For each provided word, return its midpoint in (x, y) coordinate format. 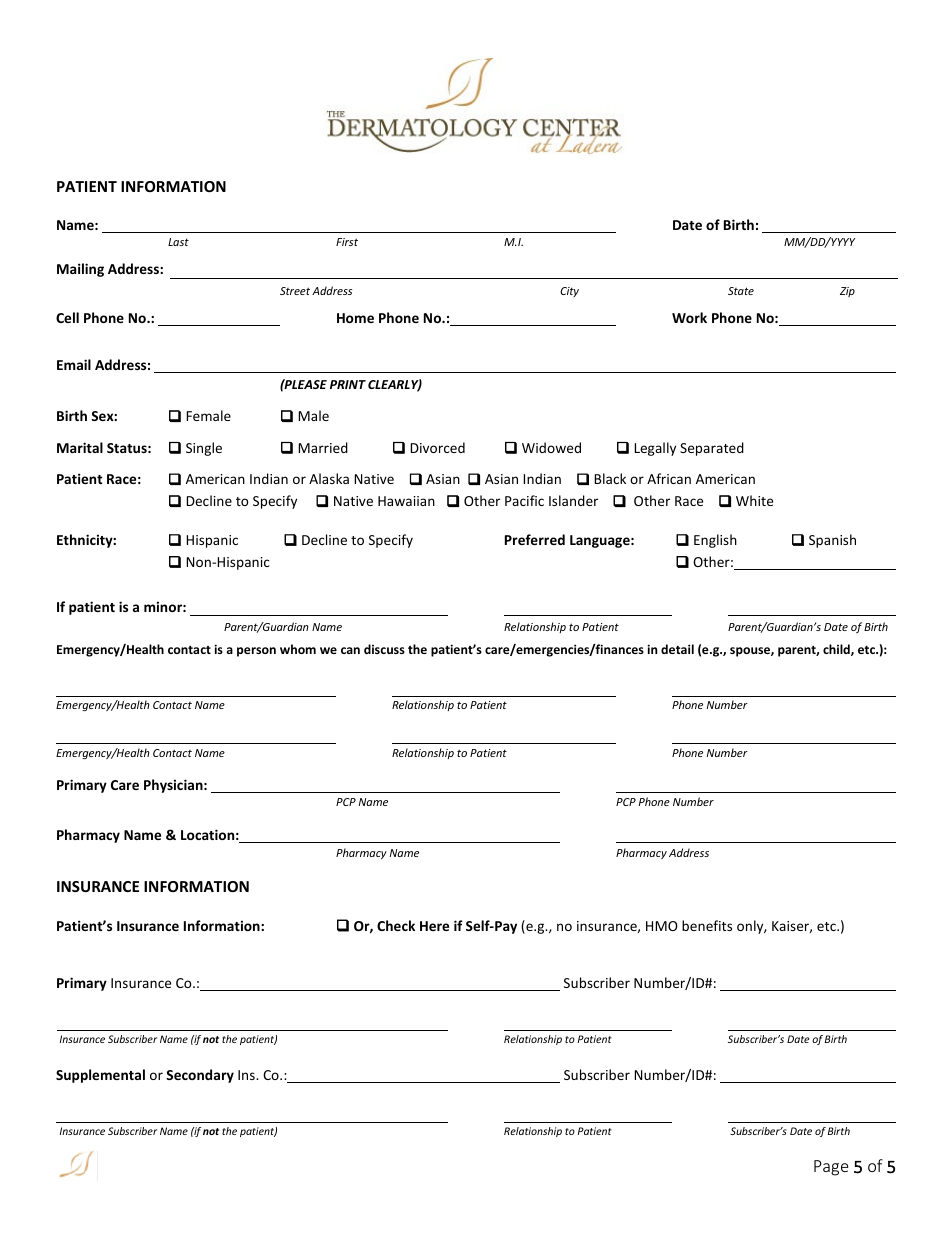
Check (396, 925)
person (256, 652)
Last (178, 242)
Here (434, 926)
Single (204, 449)
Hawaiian (406, 501)
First (347, 242)
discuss (384, 649)
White (754, 500)
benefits (707, 925)
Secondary (200, 1076)
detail (677, 649)
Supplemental (100, 1076)
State (741, 291)
